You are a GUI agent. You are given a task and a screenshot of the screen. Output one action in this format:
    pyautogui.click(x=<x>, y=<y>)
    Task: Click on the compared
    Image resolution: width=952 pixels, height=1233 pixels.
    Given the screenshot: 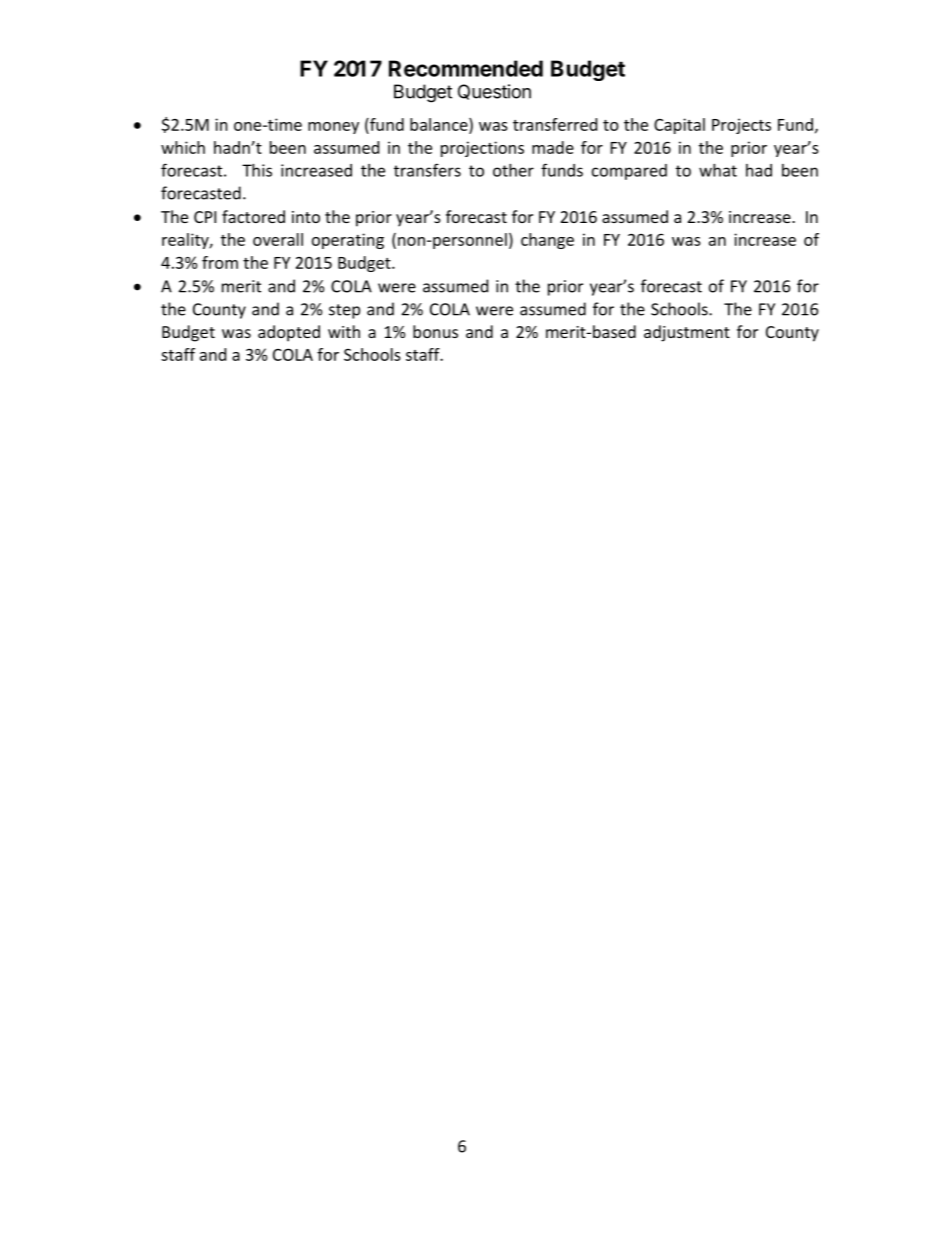 What is the action you would take?
    pyautogui.click(x=629, y=172)
